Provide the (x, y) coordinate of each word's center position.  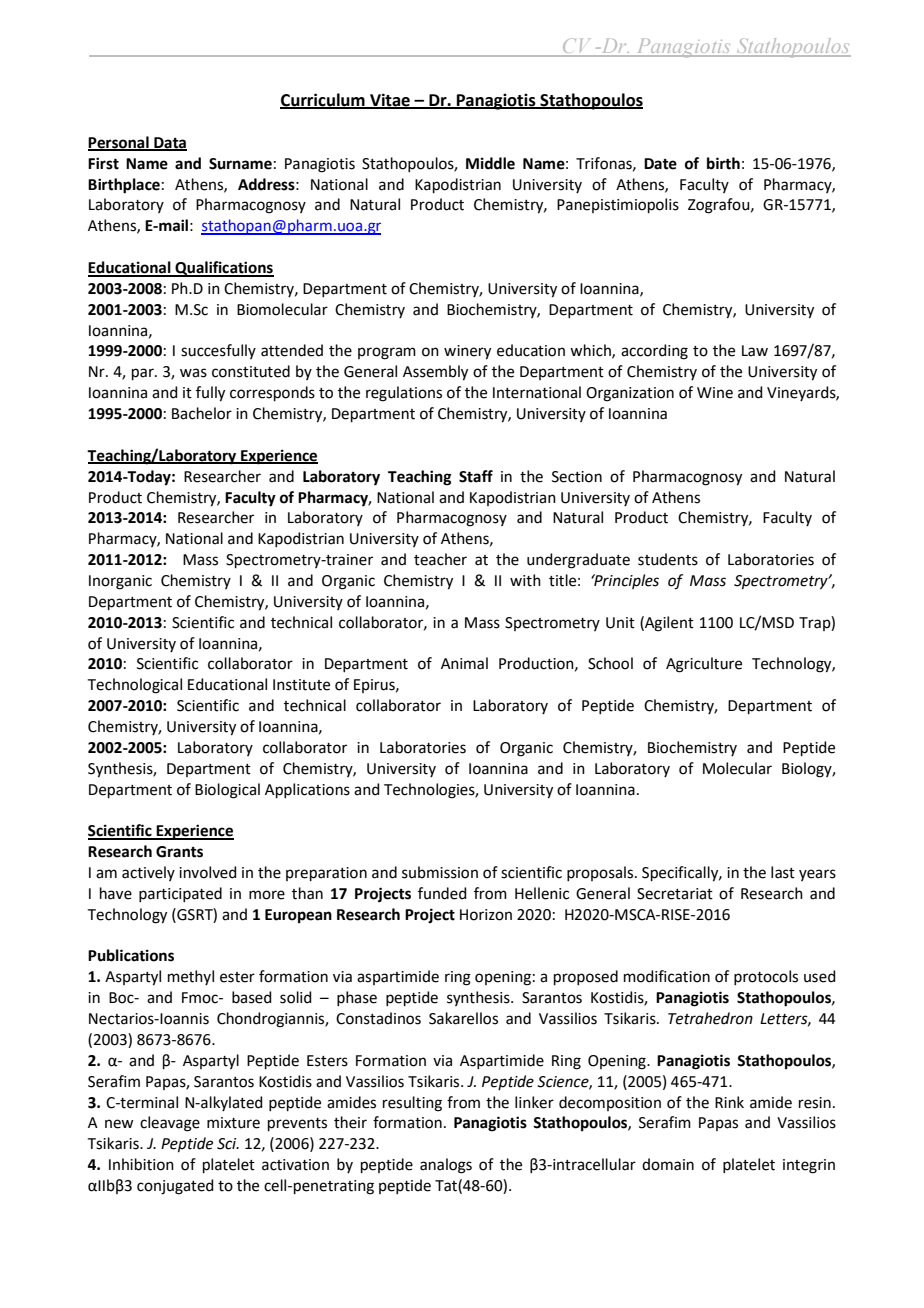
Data (169, 143)
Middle (490, 163)
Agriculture (704, 665)
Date (660, 164)
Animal (464, 663)
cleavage (170, 1124)
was (193, 373)
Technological (135, 686)
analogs (446, 1166)
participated (180, 894)
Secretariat (675, 894)
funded (442, 893)
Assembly (435, 373)
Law (755, 351)
